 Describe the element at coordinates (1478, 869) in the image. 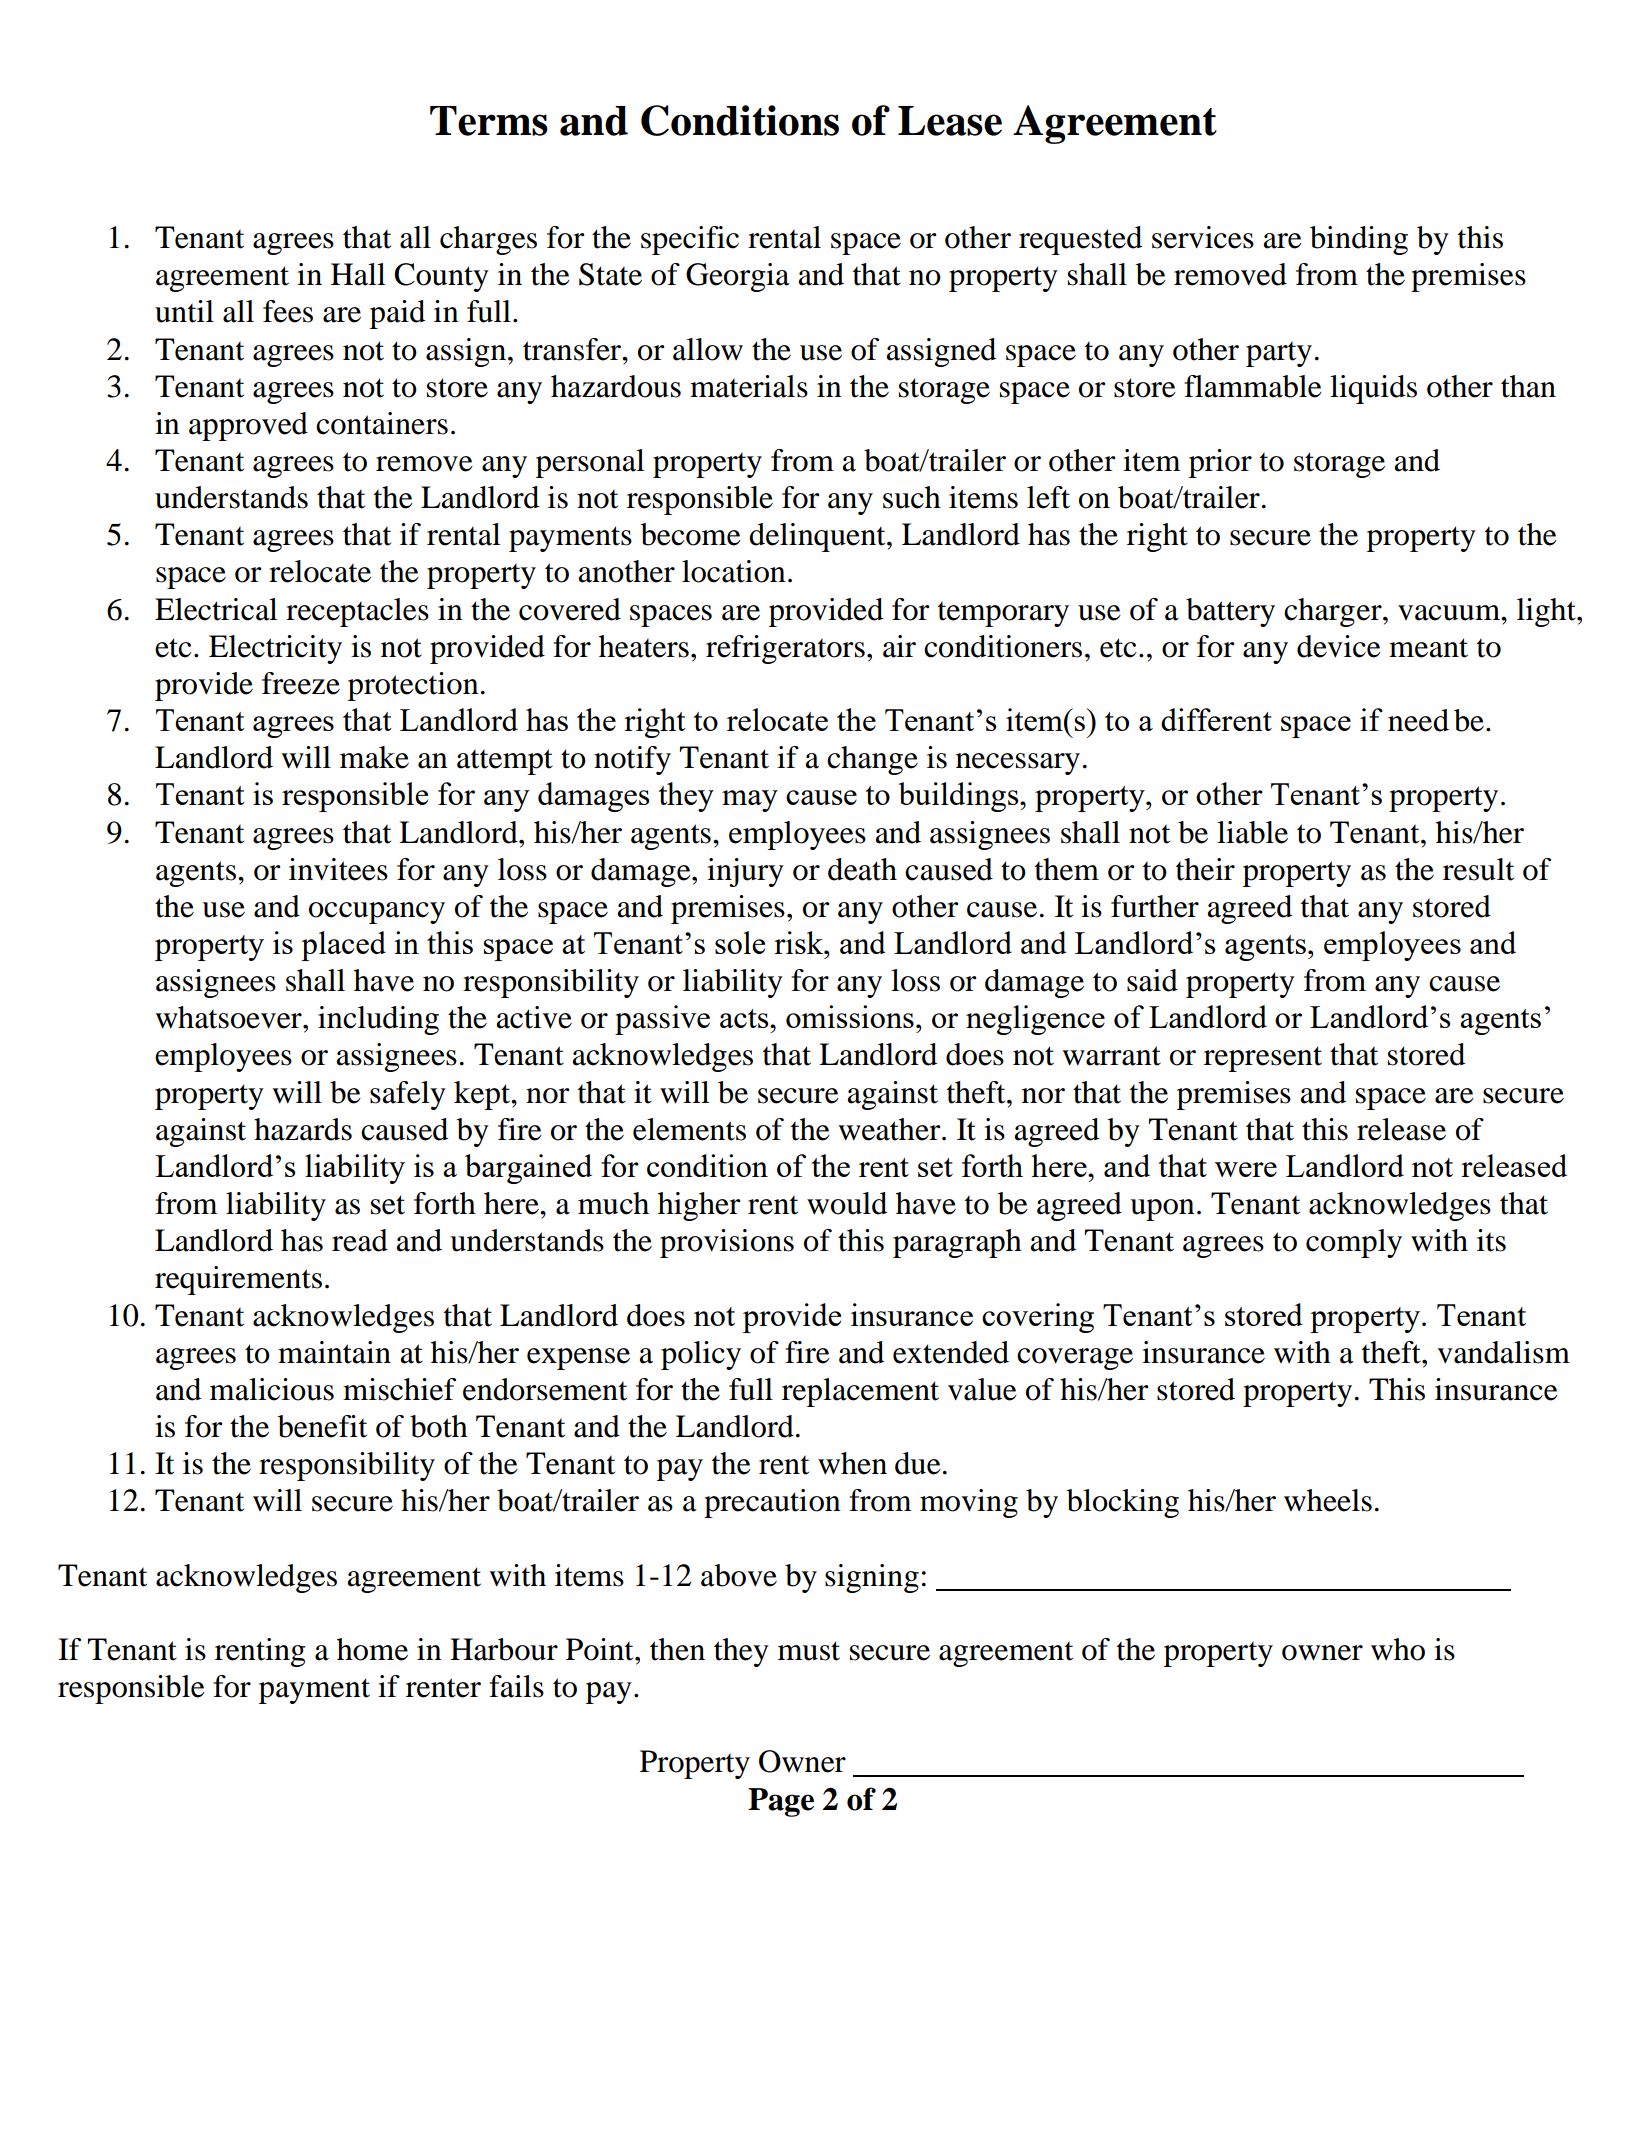

I see `result` at that location.
